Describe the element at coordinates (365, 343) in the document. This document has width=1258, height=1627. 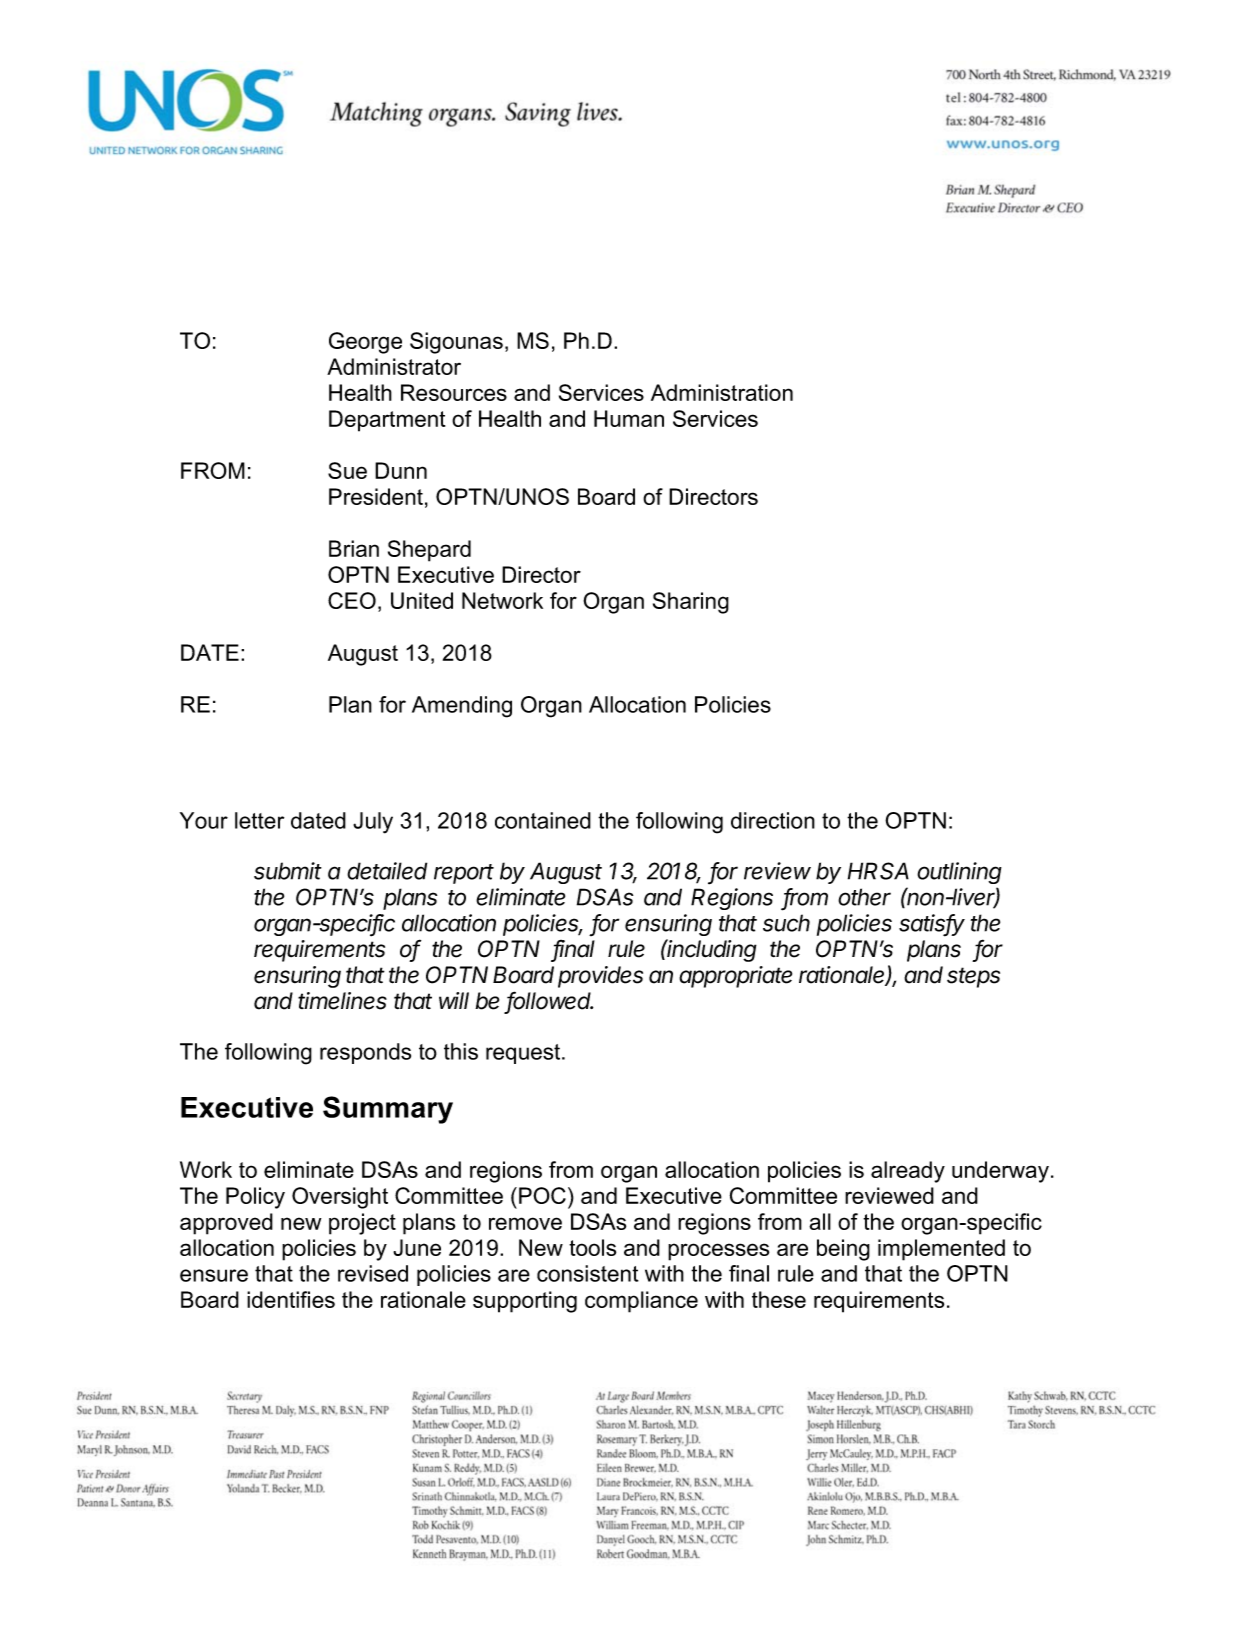
I see `George` at that location.
